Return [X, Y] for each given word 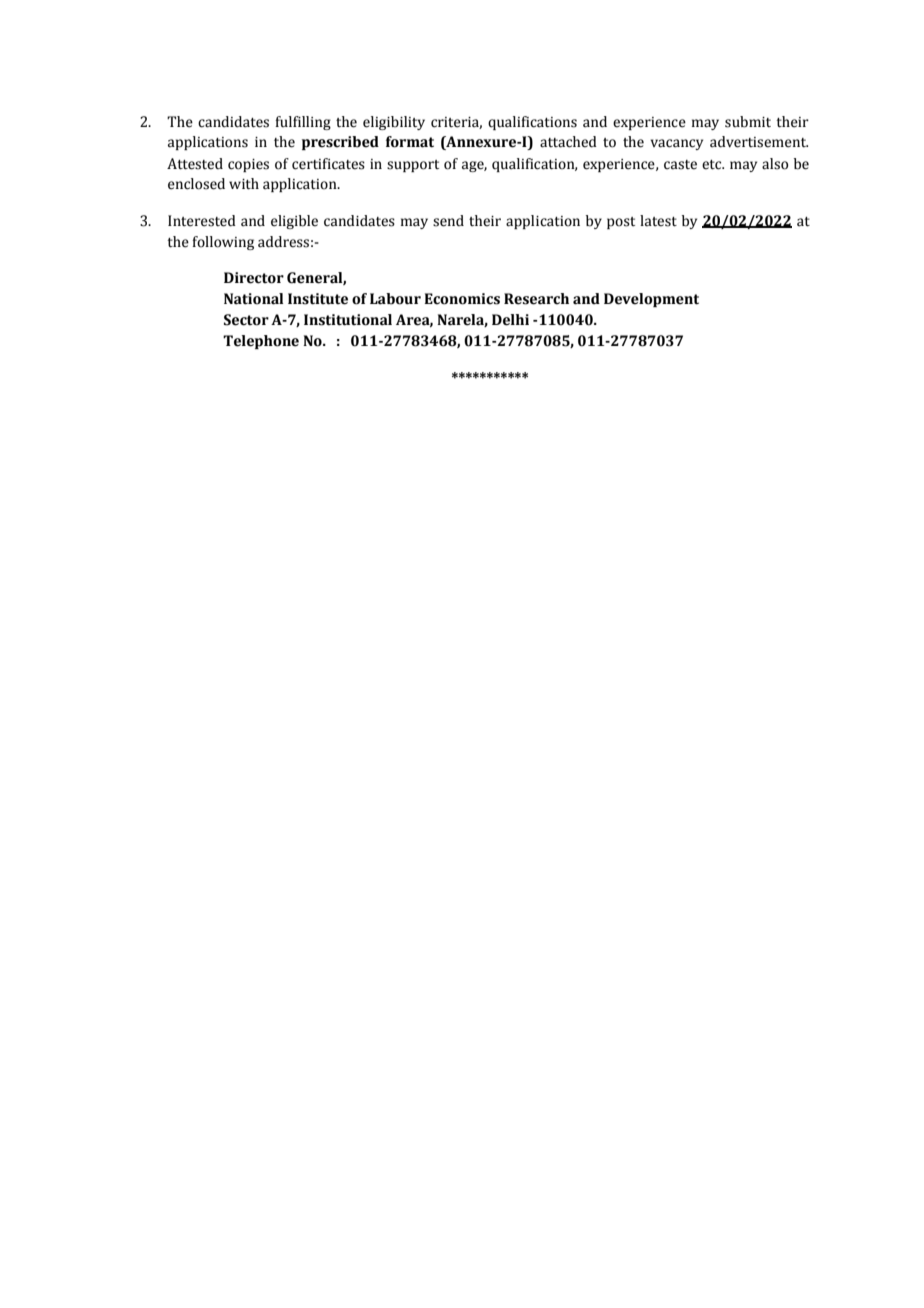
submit [748, 122]
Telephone [261, 342]
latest [658, 221]
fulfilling [303, 123]
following [223, 243]
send [448, 221]
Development [651, 300]
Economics [462, 299]
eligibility [394, 123]
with [244, 184]
